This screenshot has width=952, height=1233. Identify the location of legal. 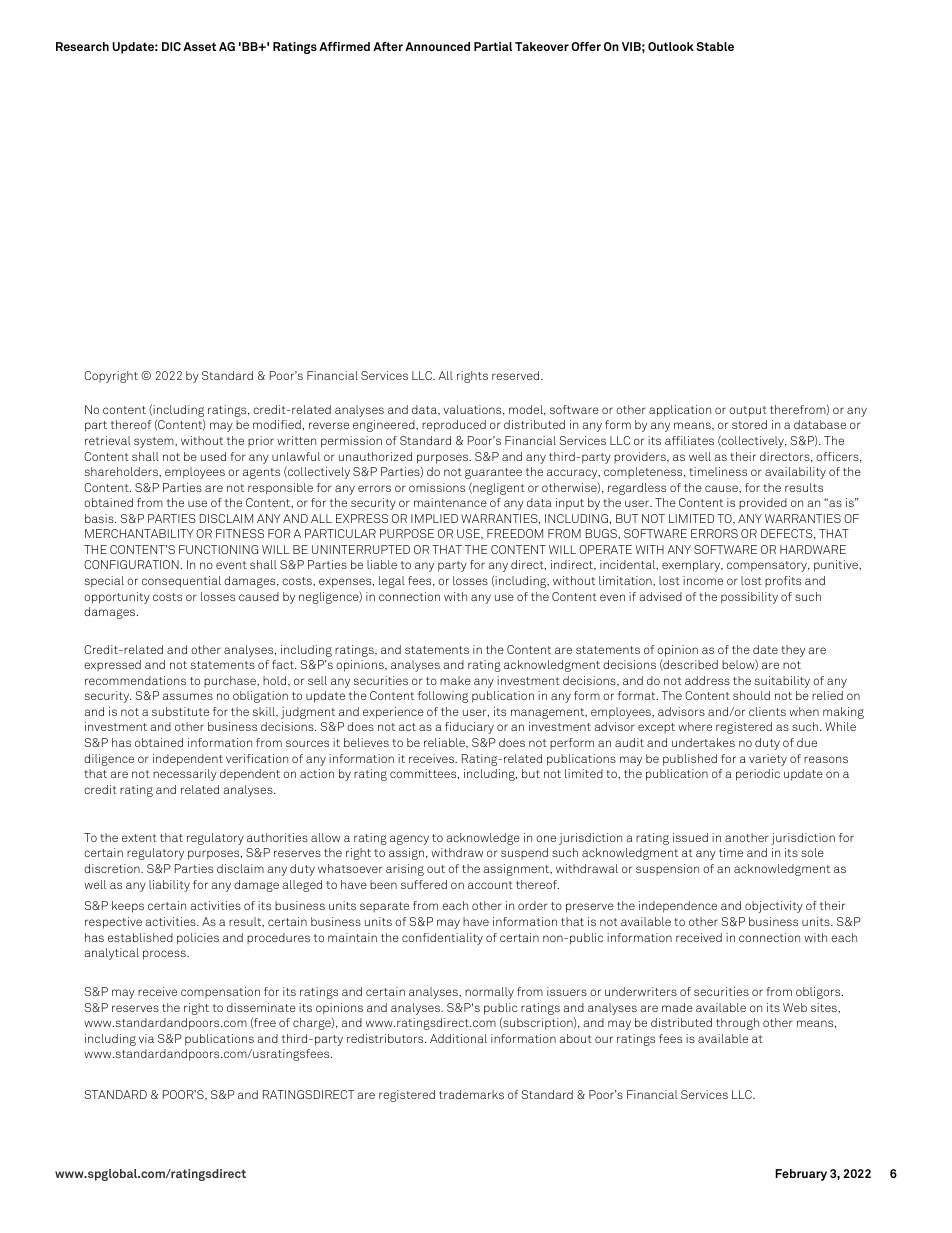
(392, 582).
